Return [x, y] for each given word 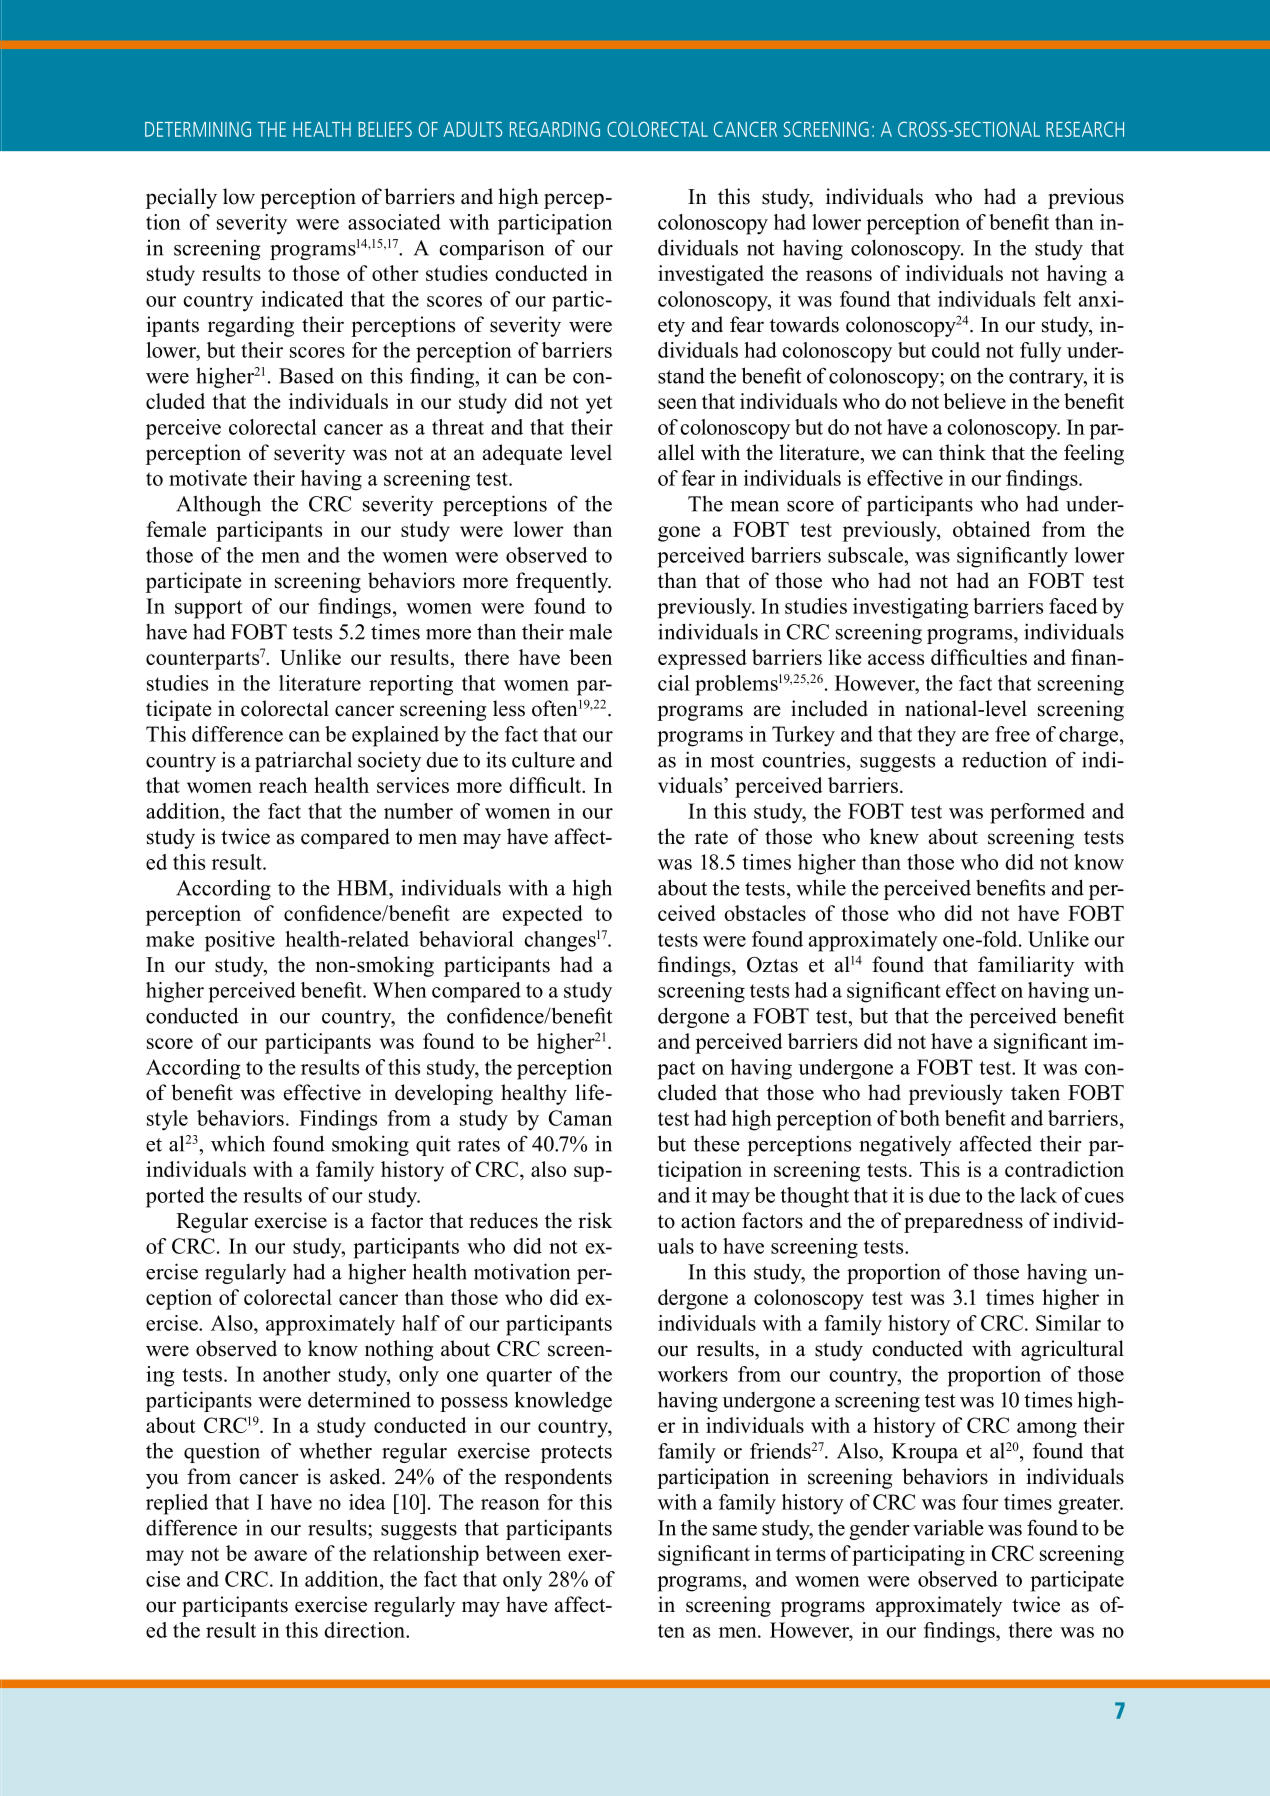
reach [283, 785]
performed [1037, 813]
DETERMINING [198, 129]
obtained [992, 529]
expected [543, 915]
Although [218, 505]
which [238, 1143]
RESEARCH [1085, 129]
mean [754, 506]
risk [595, 1220]
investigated [711, 275]
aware [280, 1555]
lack [1038, 1195]
